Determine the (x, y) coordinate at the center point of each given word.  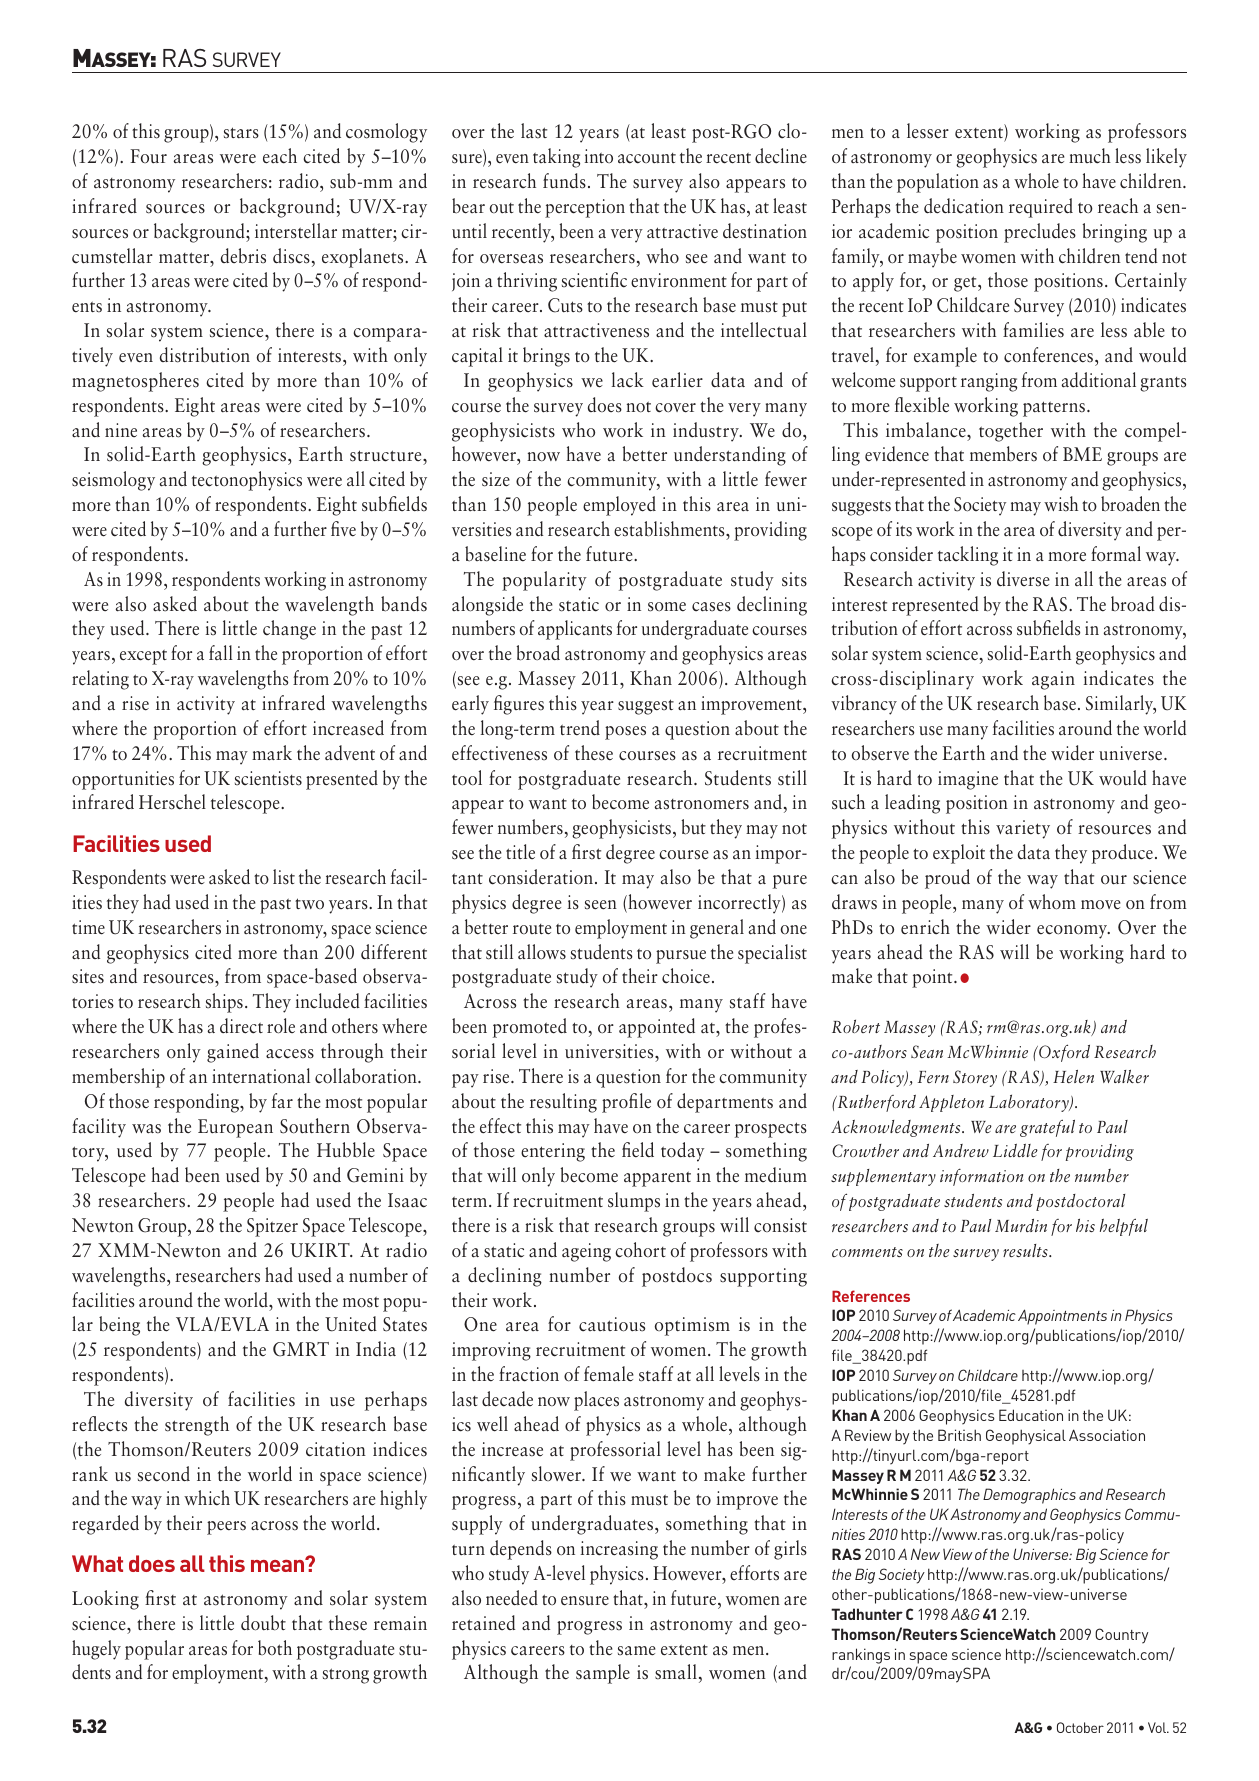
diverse (1023, 579)
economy (1073, 932)
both (275, 1647)
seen (601, 905)
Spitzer (272, 1227)
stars (241, 133)
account (647, 158)
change (289, 630)
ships (224, 1003)
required (1041, 208)
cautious (612, 1324)
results (1026, 1250)
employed (619, 506)
